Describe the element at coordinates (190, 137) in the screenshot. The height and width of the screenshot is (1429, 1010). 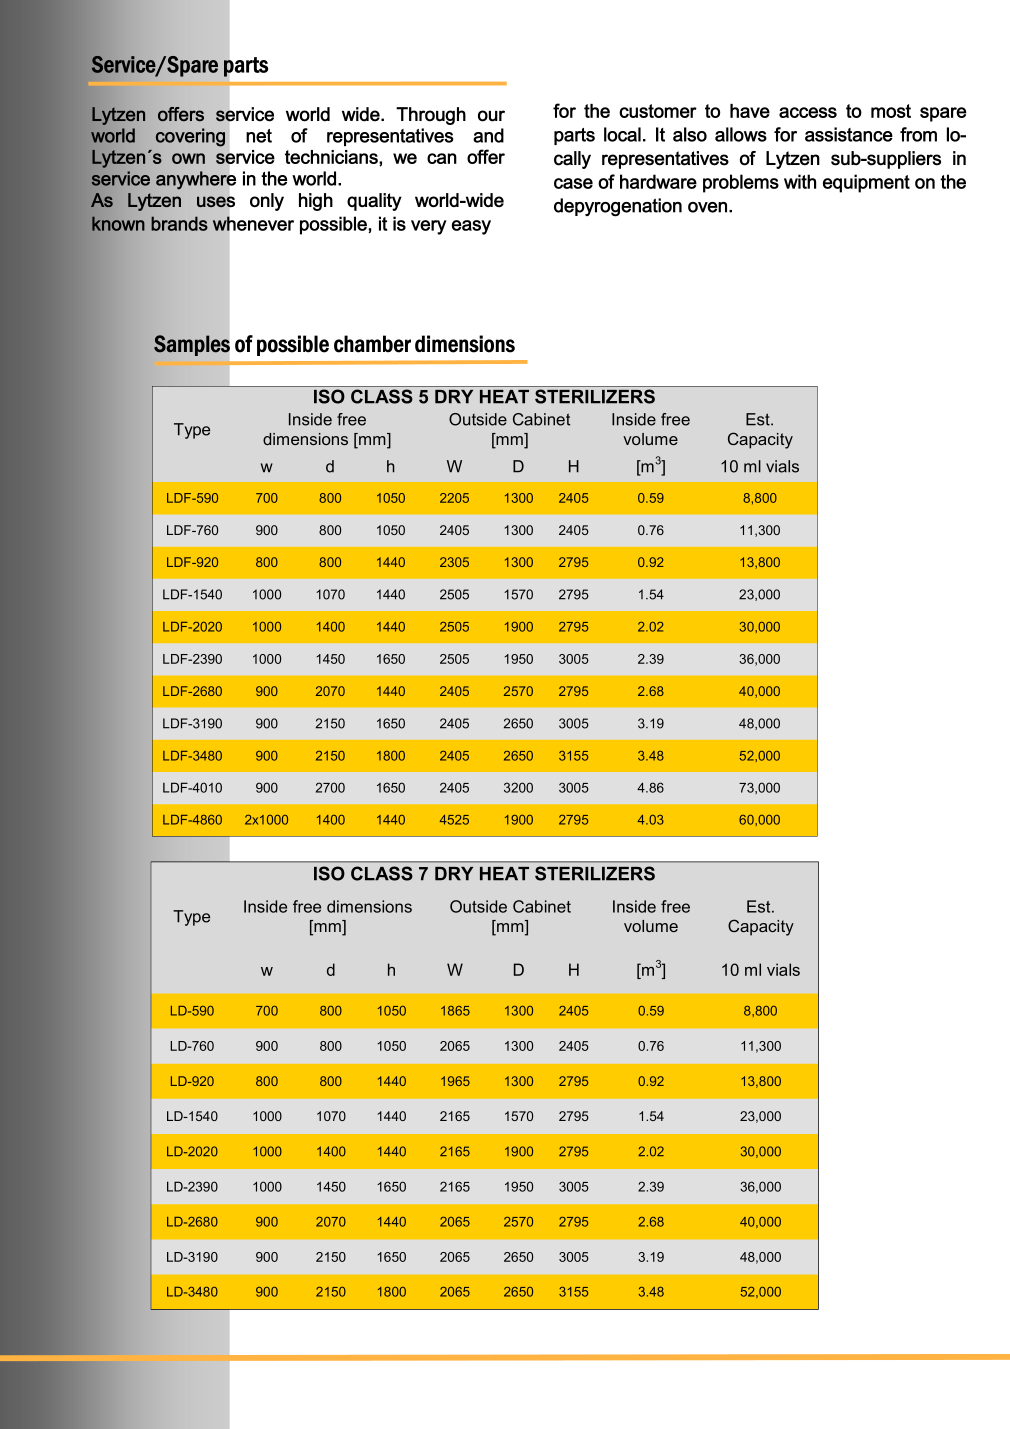
I see `covering` at that location.
